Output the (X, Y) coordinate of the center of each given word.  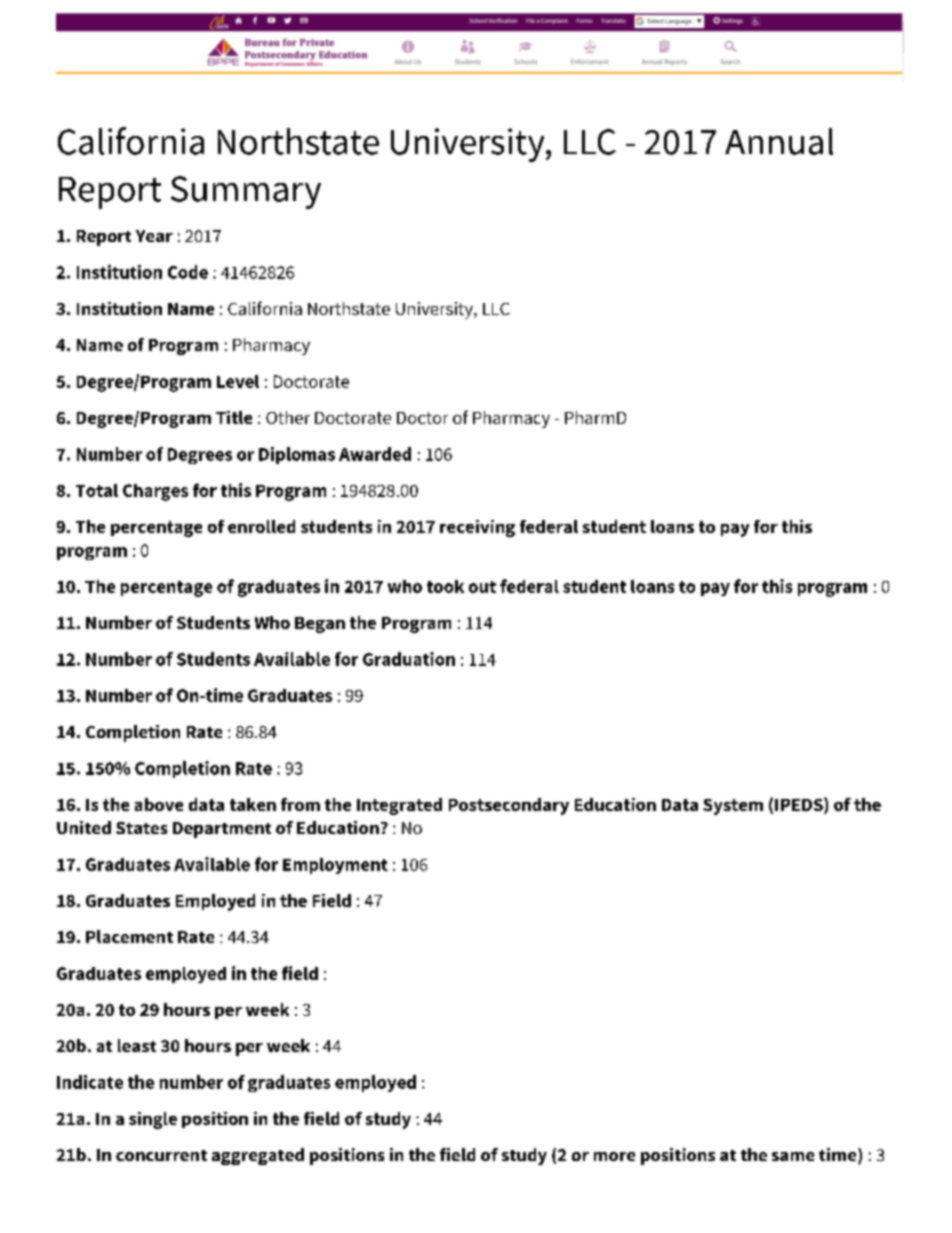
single (153, 1120)
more (614, 1156)
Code (188, 272)
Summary (246, 192)
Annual (779, 141)
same (793, 1156)
